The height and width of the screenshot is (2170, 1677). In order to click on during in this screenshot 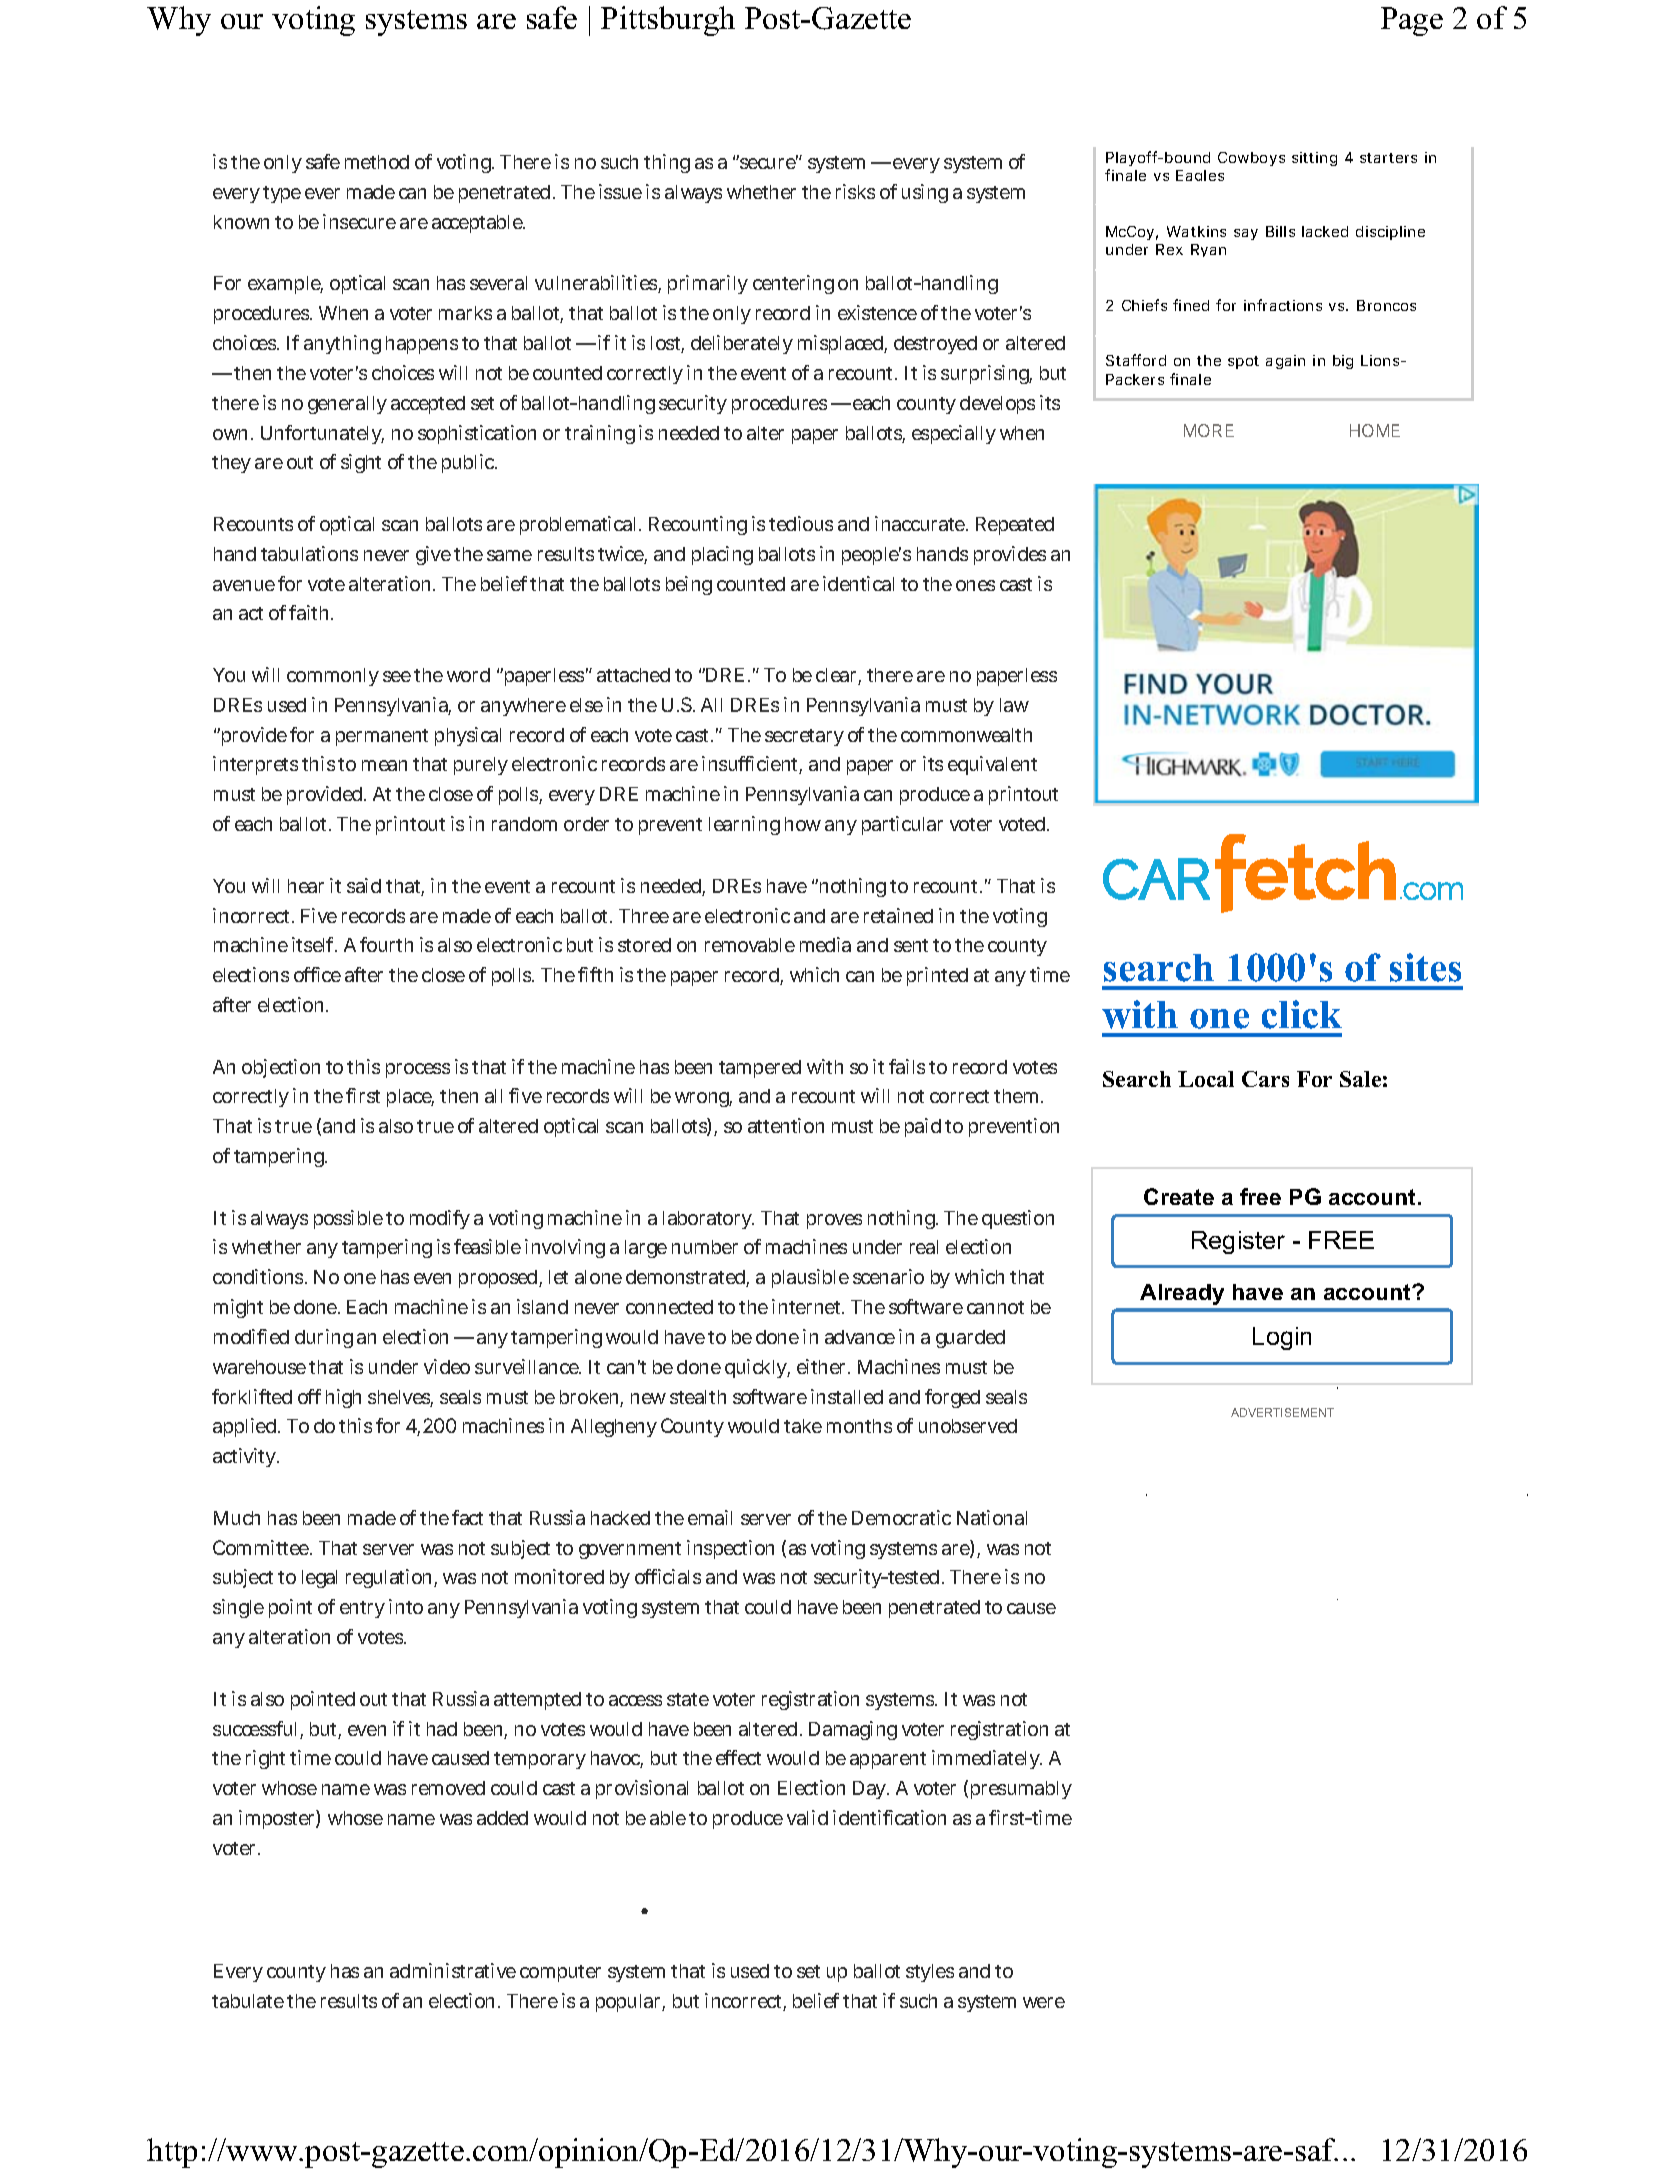, I will do `click(324, 1338)`.
